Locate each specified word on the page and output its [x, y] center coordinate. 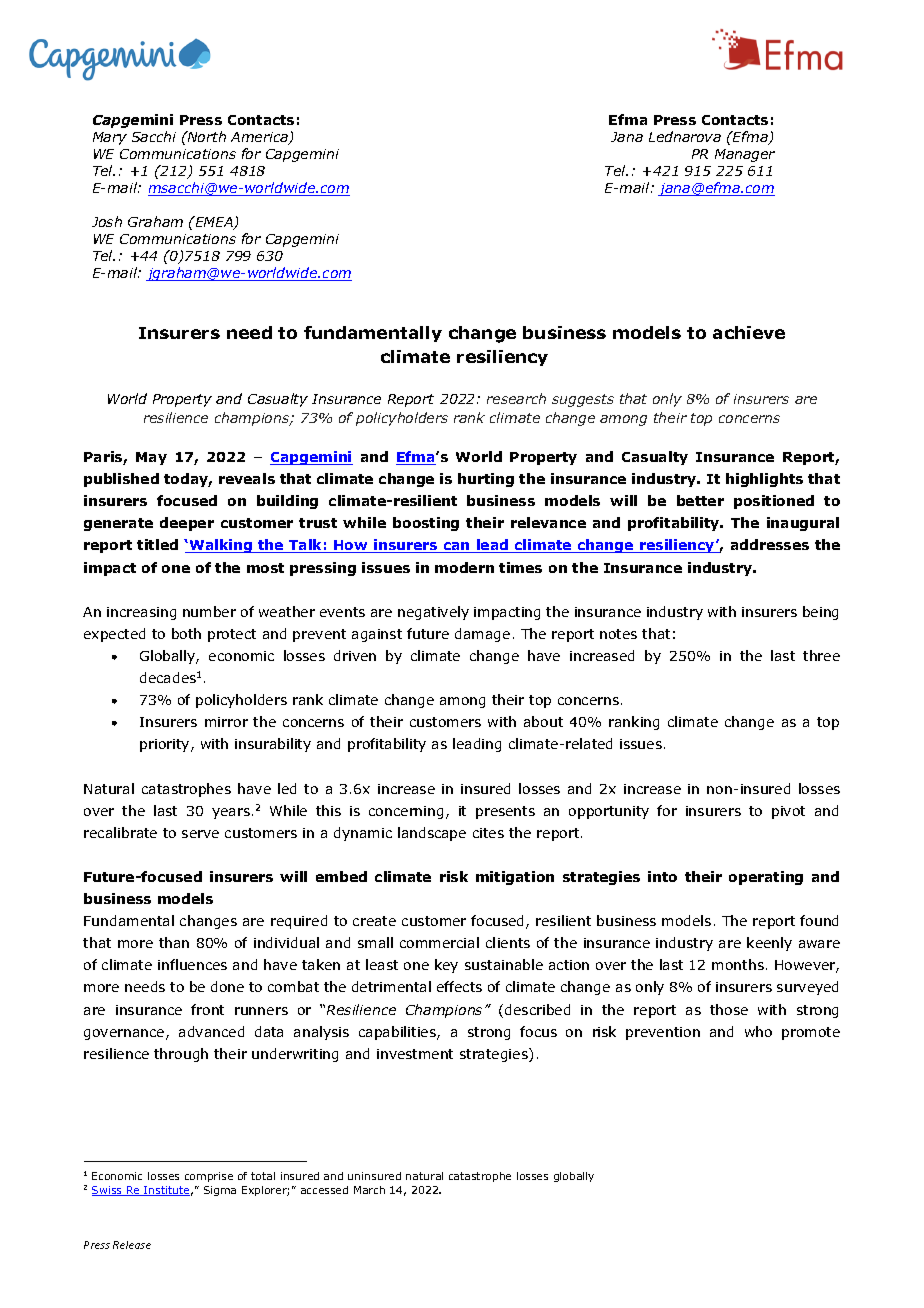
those [729, 1009]
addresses [770, 544]
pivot [788, 812]
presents [505, 812]
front [207, 1009]
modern [464, 567]
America [260, 138]
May [151, 458]
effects [459, 986]
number [209, 611]
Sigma [220, 1191]
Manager [745, 155]
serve [200, 834]
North [206, 136]
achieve [749, 332]
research [516, 398]
